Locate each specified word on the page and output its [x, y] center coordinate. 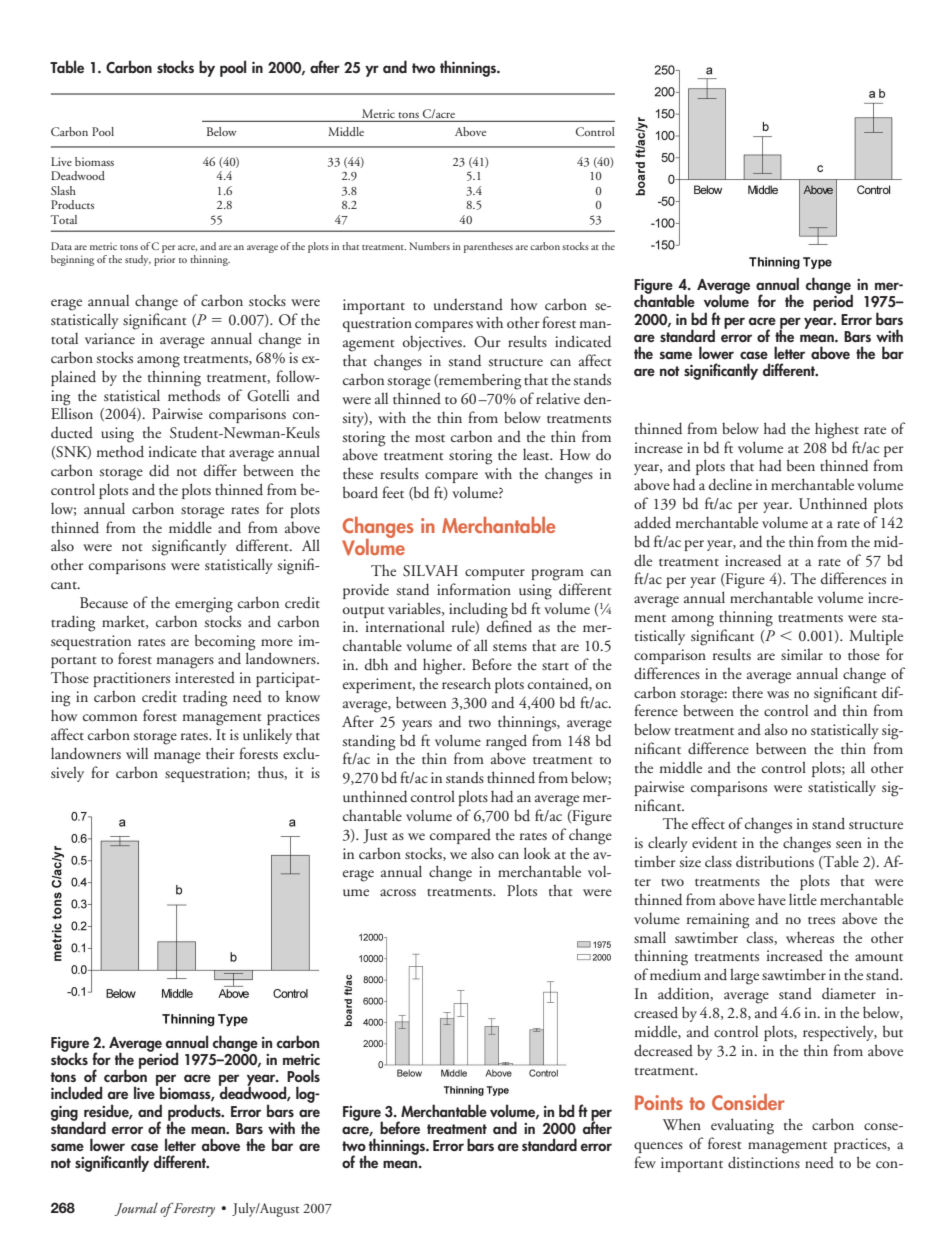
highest [837, 430]
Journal [136, 1209]
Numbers [429, 246]
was [778, 694]
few [645, 1162]
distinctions [764, 1162]
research [466, 683]
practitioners [131, 679]
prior [164, 260]
